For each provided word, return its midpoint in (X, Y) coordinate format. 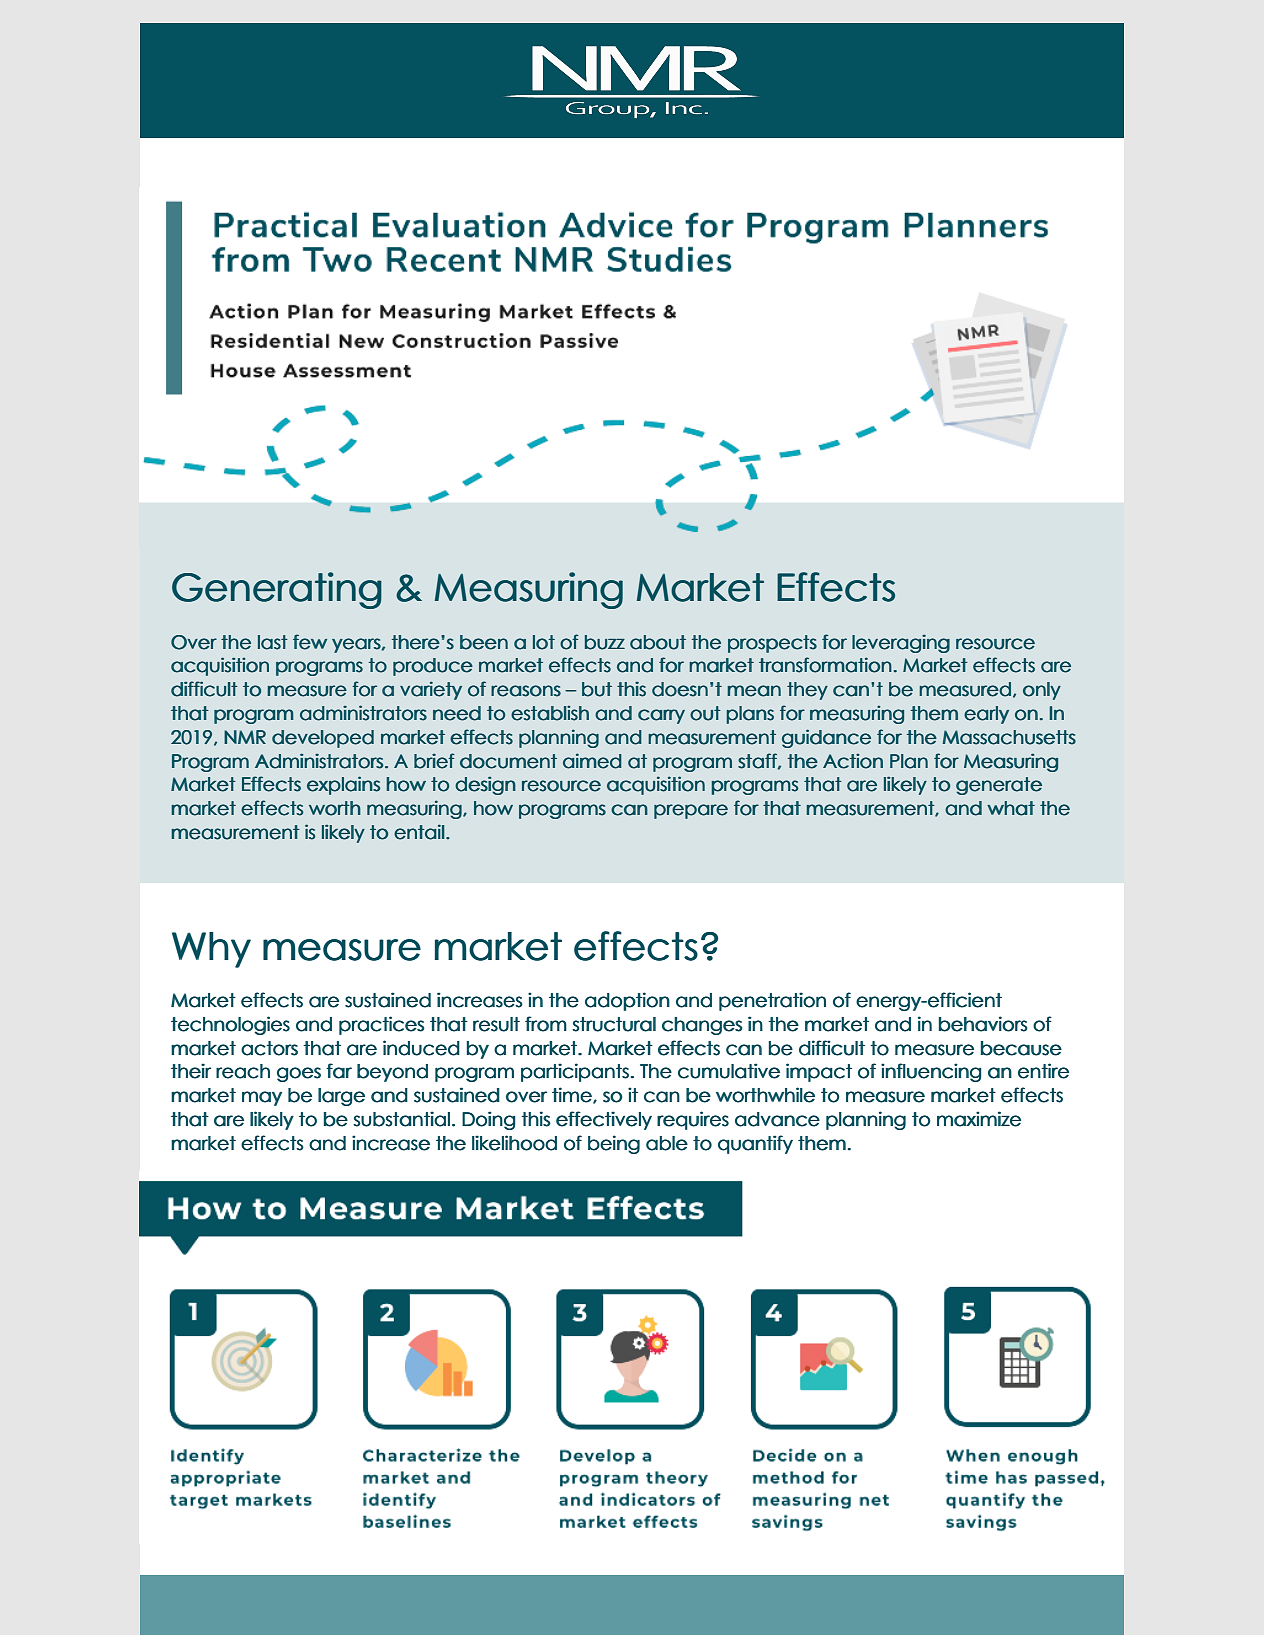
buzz (605, 642)
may (262, 1098)
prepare (691, 811)
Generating (277, 590)
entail (419, 832)
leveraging (901, 644)
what (1011, 808)
